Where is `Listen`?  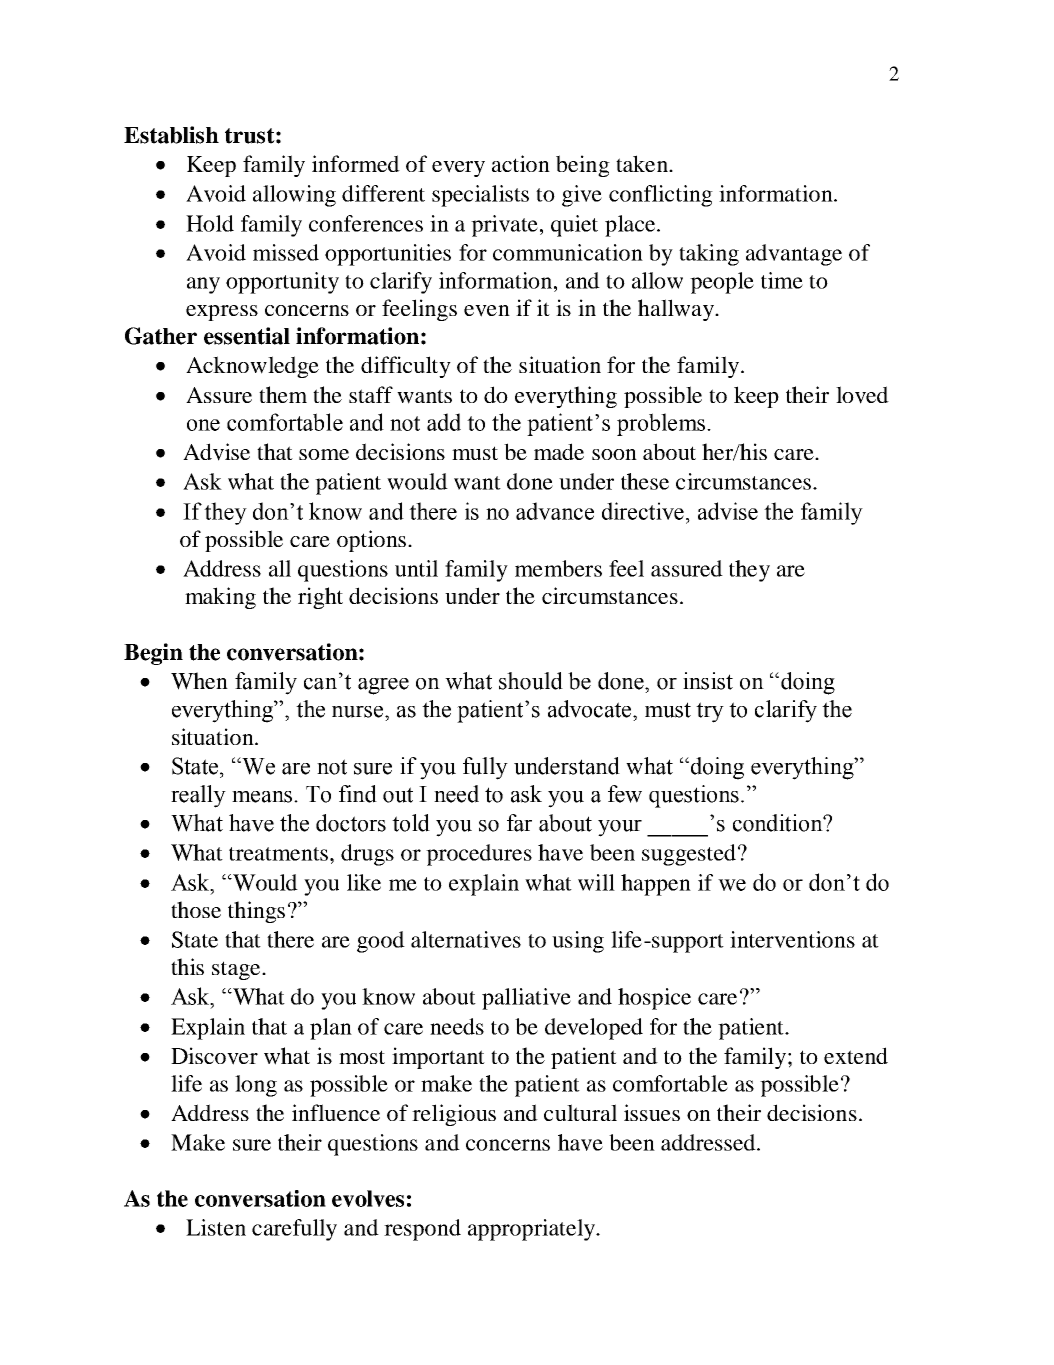
Listen is located at coordinates (216, 1227).
